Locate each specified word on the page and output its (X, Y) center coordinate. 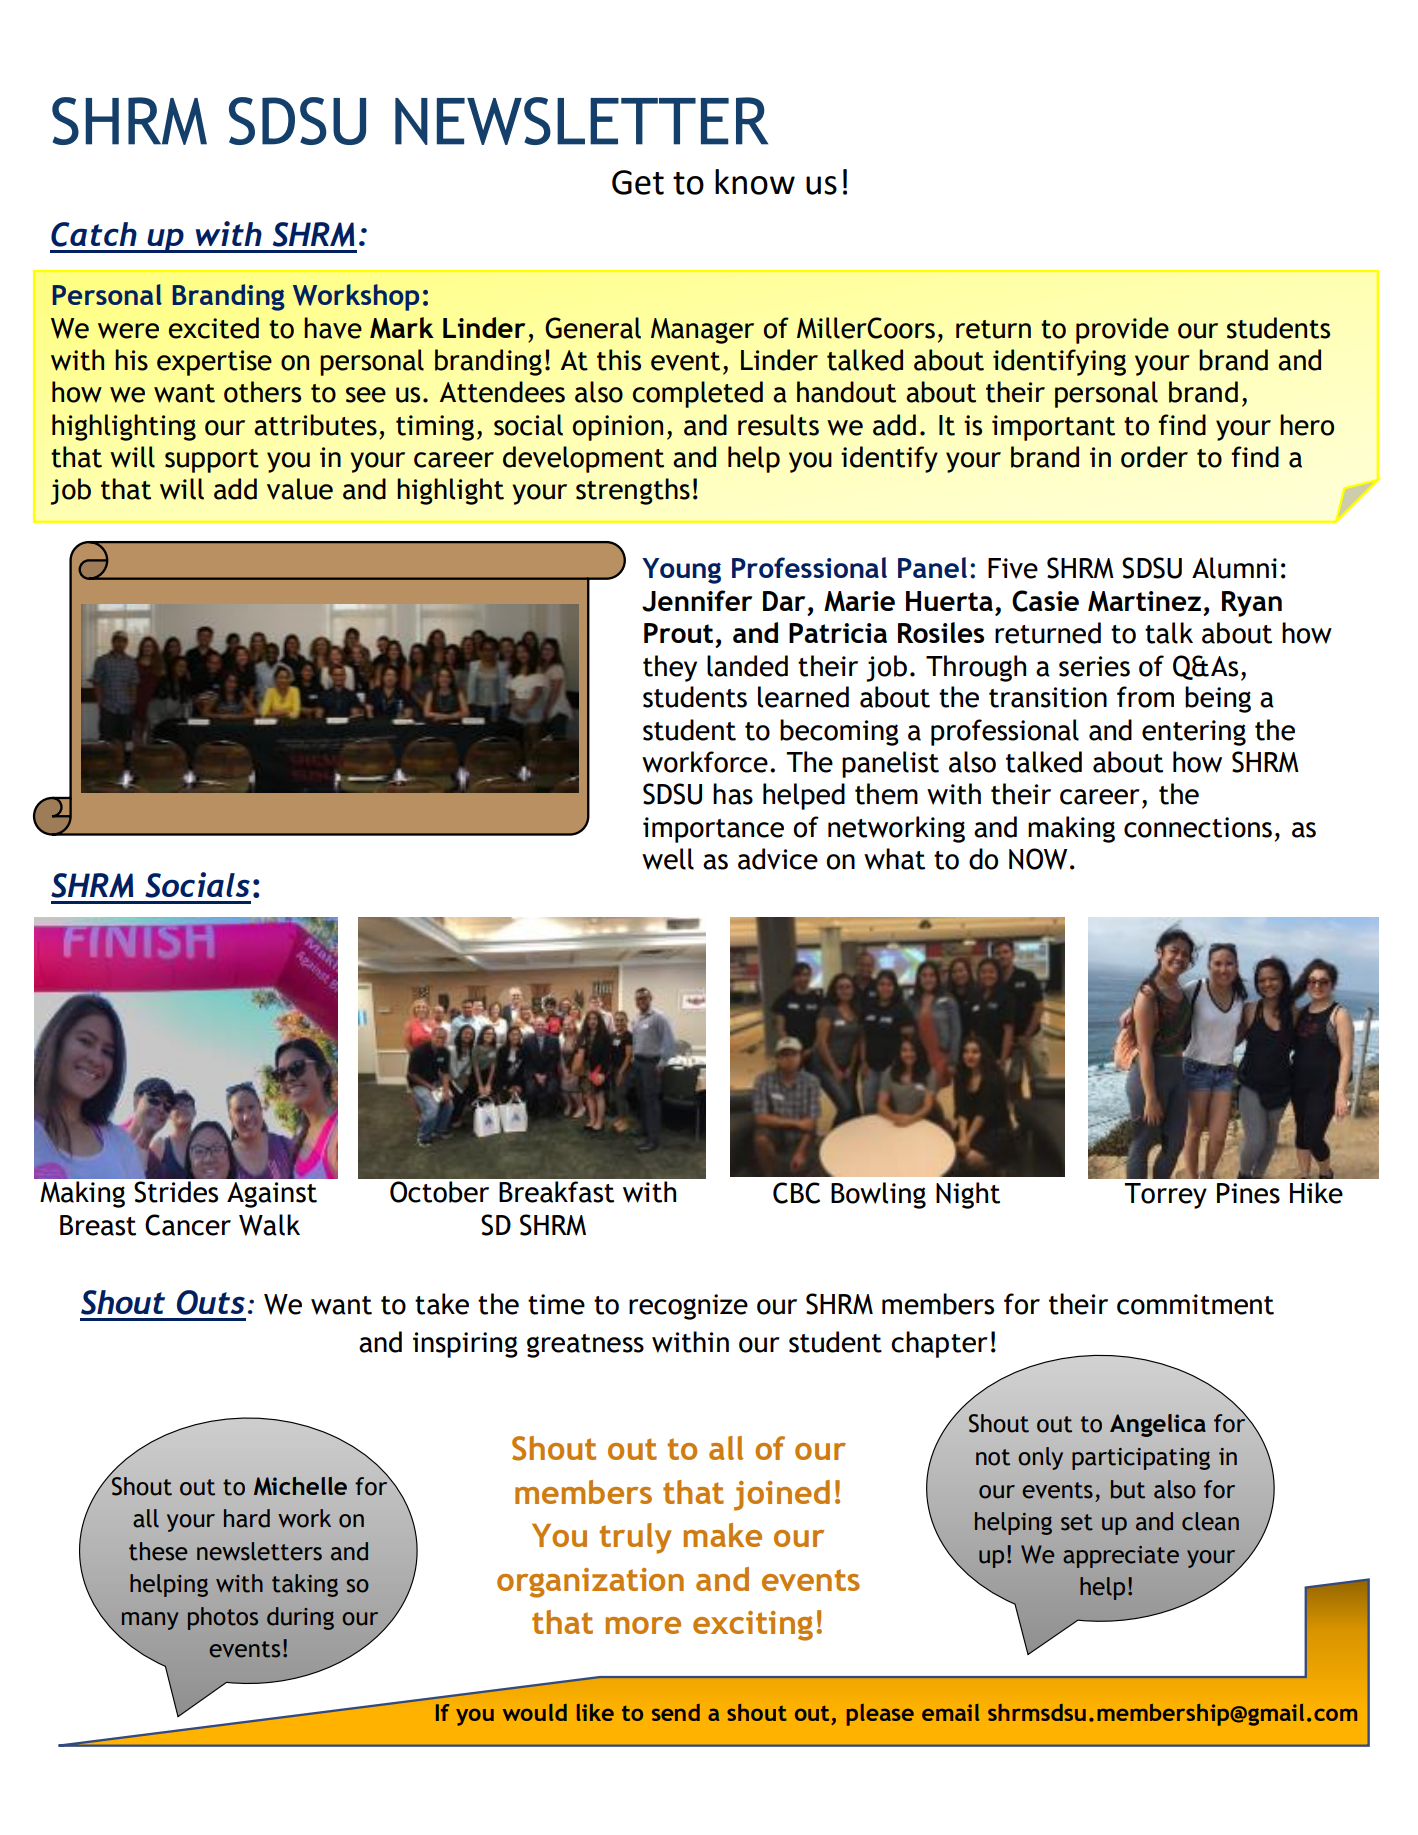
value (300, 489)
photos (223, 1618)
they (670, 668)
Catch (94, 234)
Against (272, 1195)
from (1145, 697)
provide (1122, 330)
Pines (1248, 1193)
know (755, 182)
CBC (796, 1193)
